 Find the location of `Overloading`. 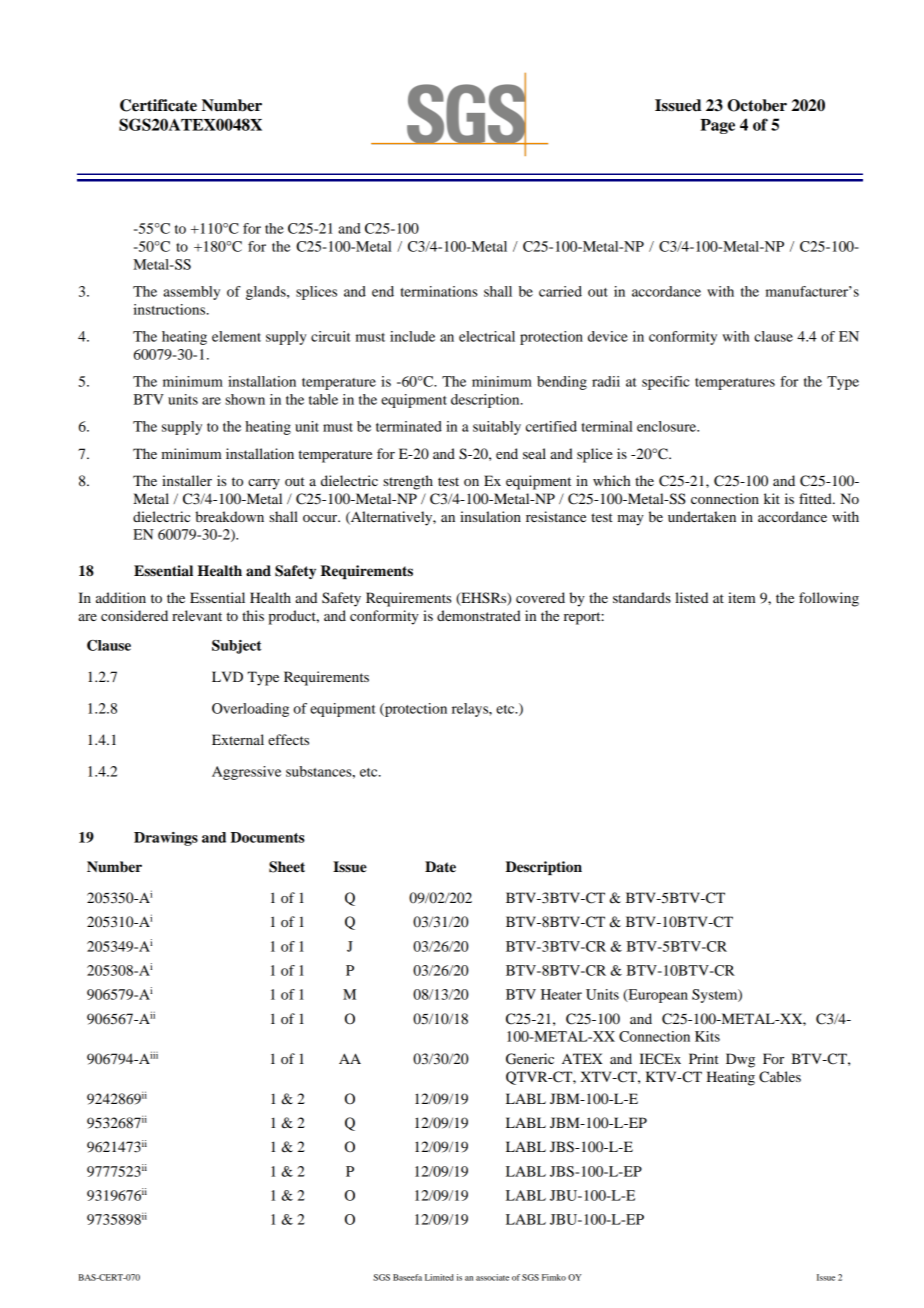

Overloading is located at coordinates (250, 710).
